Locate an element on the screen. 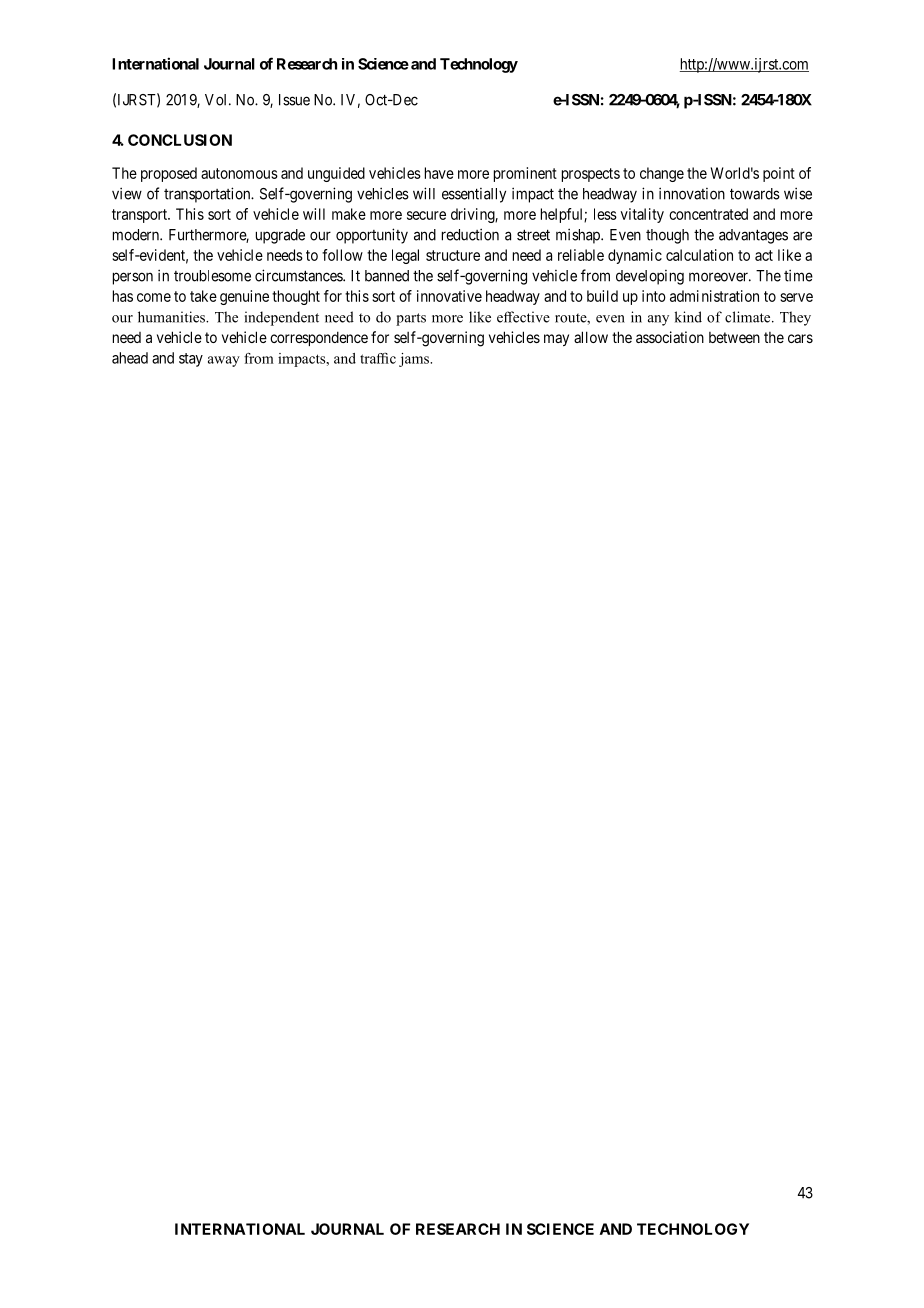 The height and width of the screenshot is (1308, 924). between is located at coordinates (734, 337).
